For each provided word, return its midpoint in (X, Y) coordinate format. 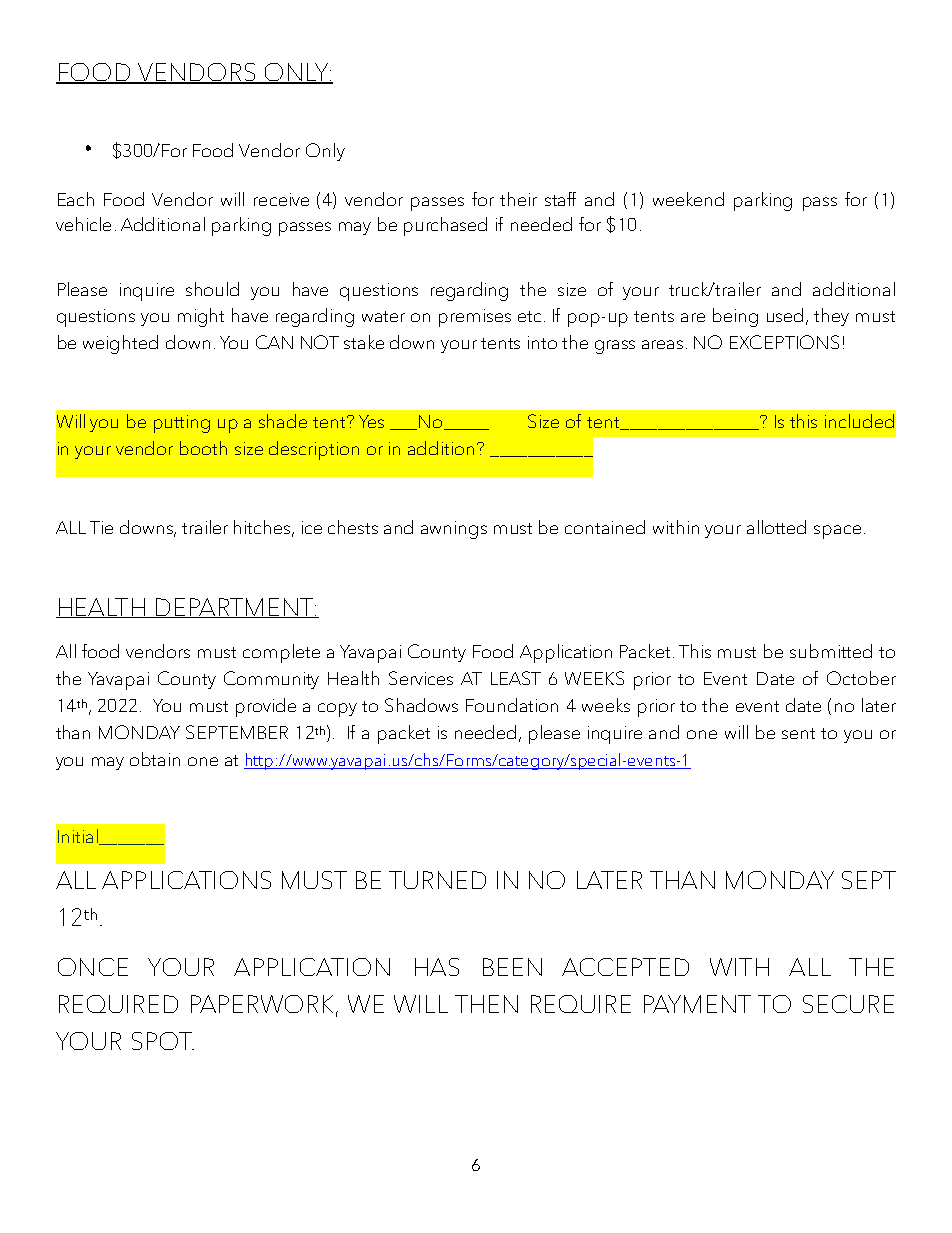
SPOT (163, 1041)
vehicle (83, 224)
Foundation (512, 705)
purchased (445, 226)
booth (203, 448)
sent (798, 733)
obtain (155, 759)
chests (353, 527)
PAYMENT (697, 1004)
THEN (486, 1004)
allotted (776, 527)
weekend (688, 199)
